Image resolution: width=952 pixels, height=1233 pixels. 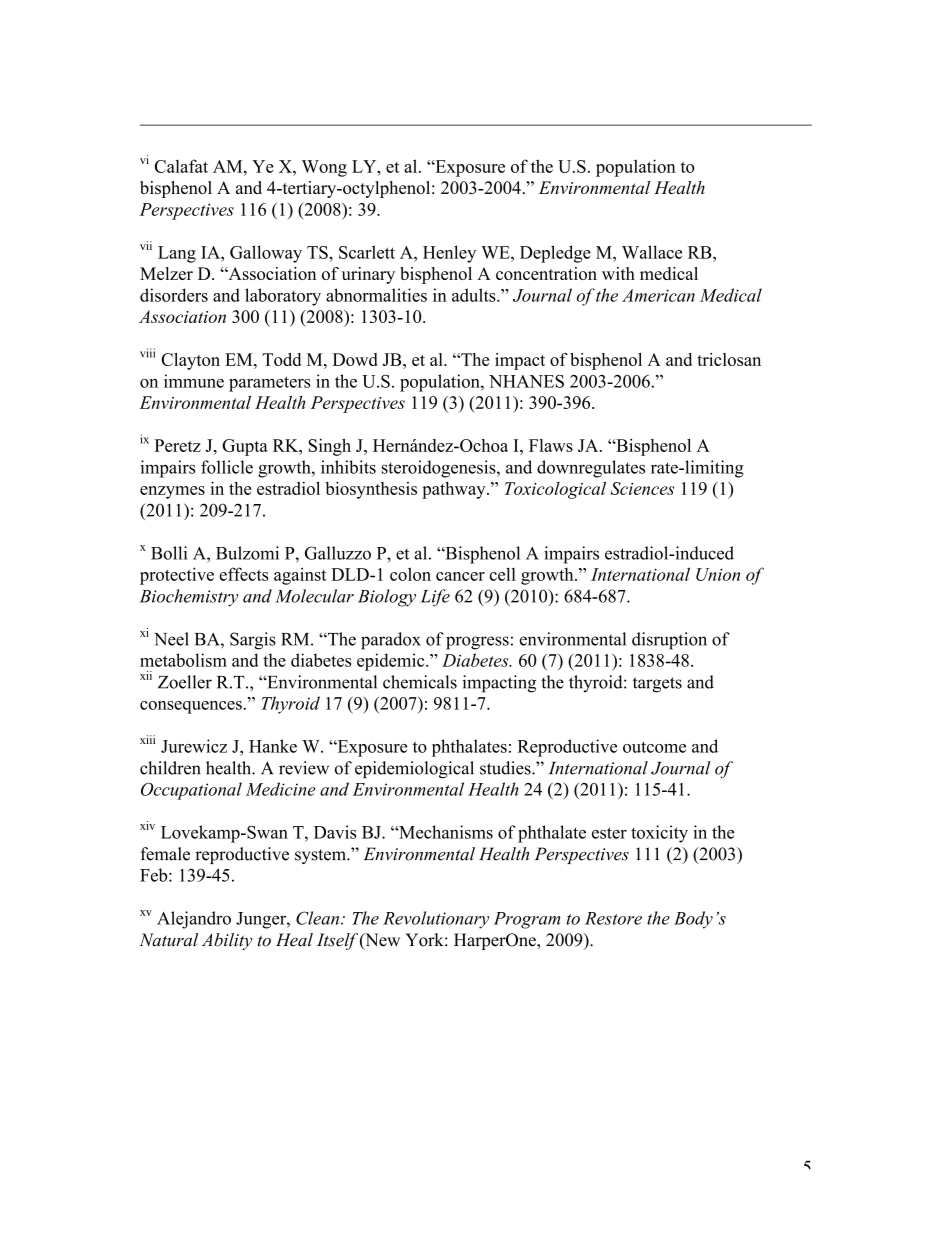 I want to click on Lang, so click(x=177, y=254).
